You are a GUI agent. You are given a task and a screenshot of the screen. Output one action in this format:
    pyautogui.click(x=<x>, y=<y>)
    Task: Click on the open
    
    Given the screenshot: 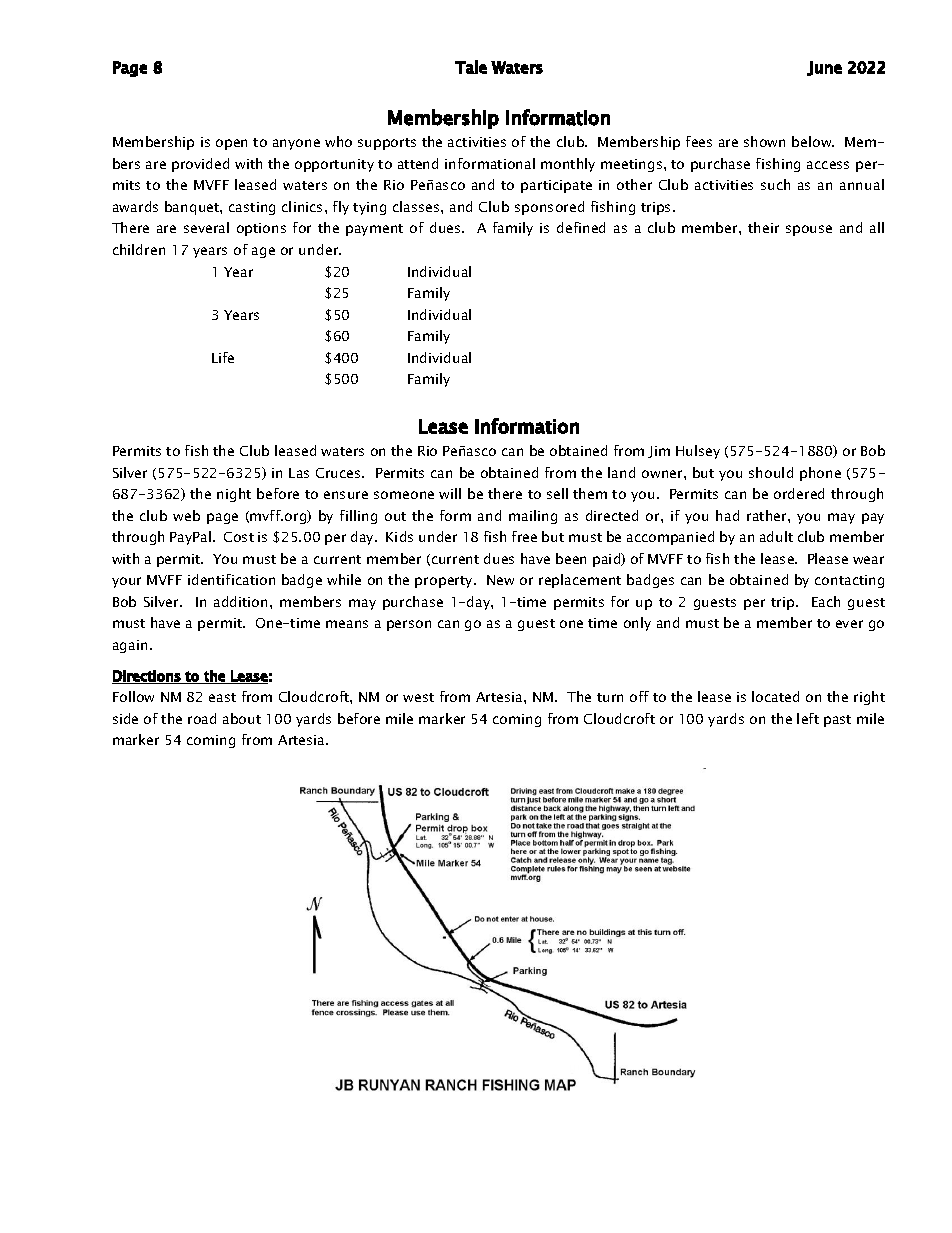 What is the action you would take?
    pyautogui.click(x=231, y=144)
